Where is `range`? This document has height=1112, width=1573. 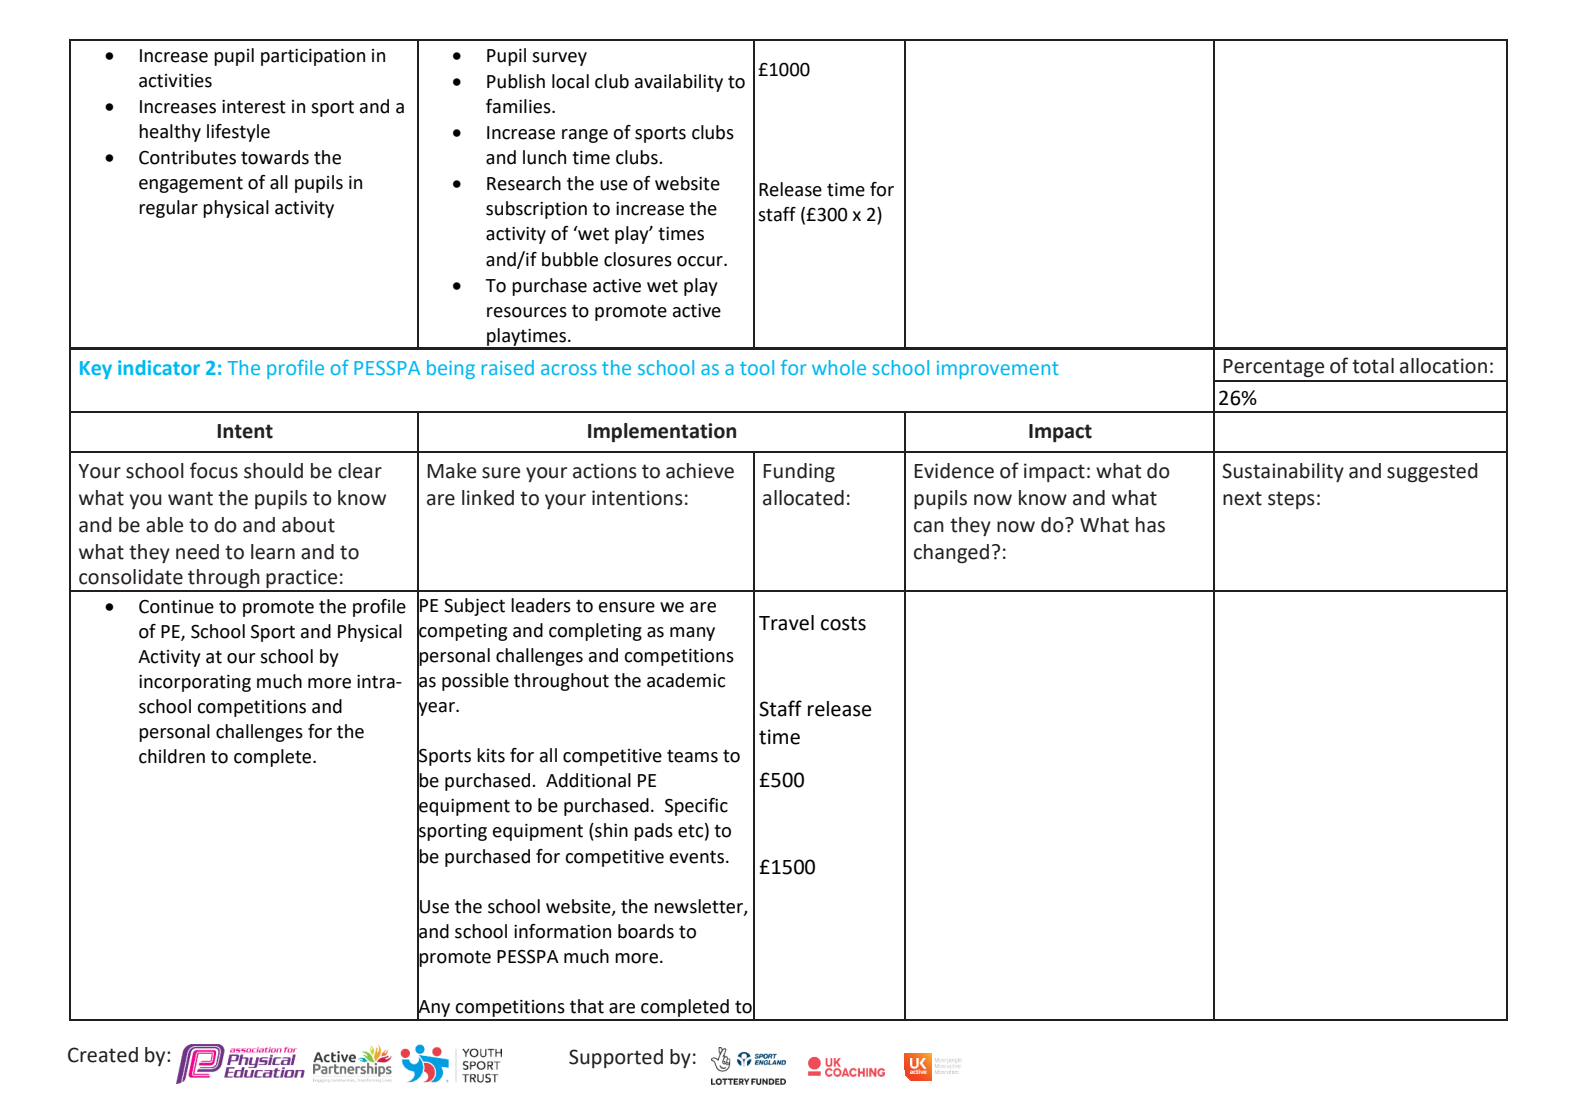 range is located at coordinates (585, 136).
